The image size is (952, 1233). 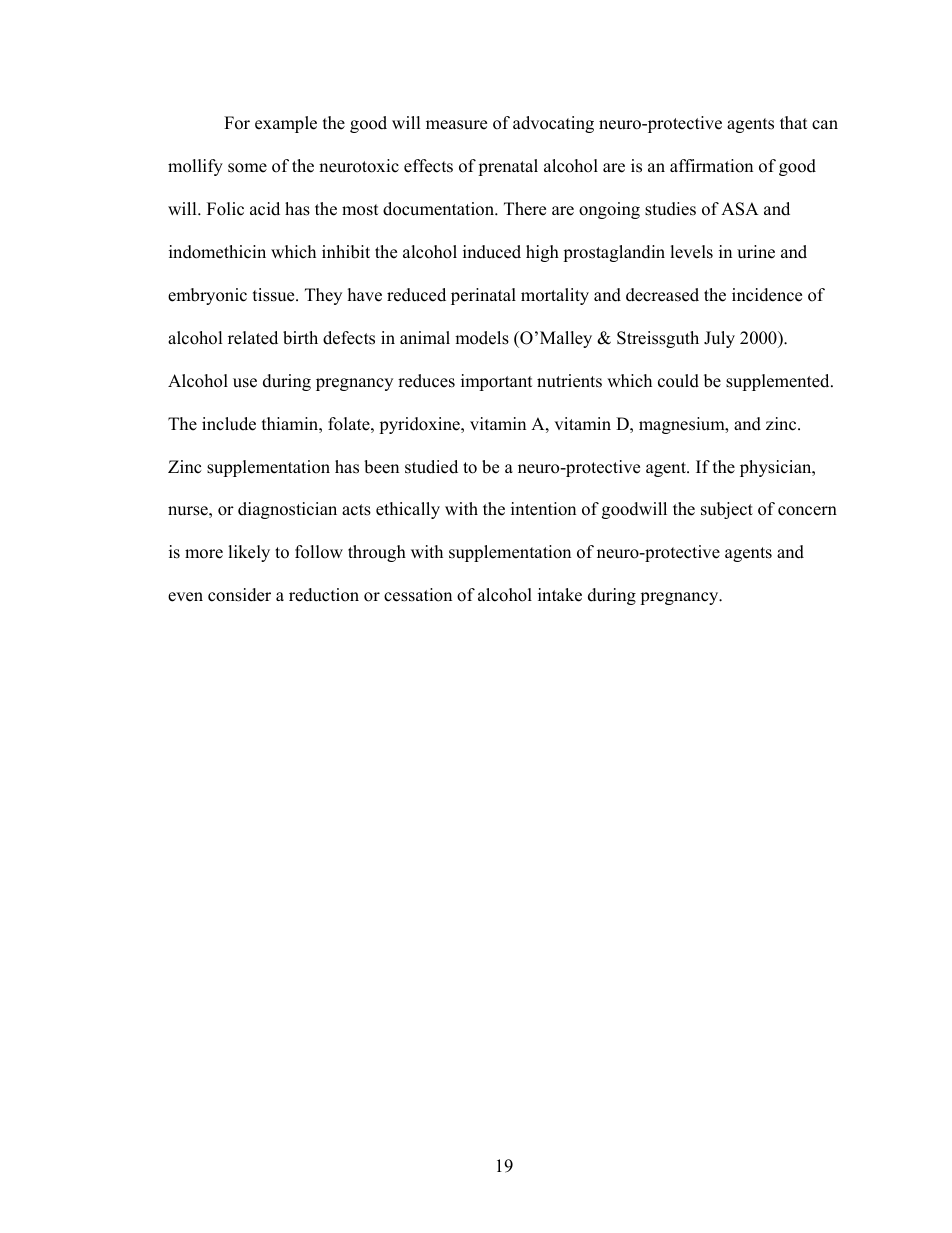 I want to click on pyridoxine, so click(x=420, y=425).
